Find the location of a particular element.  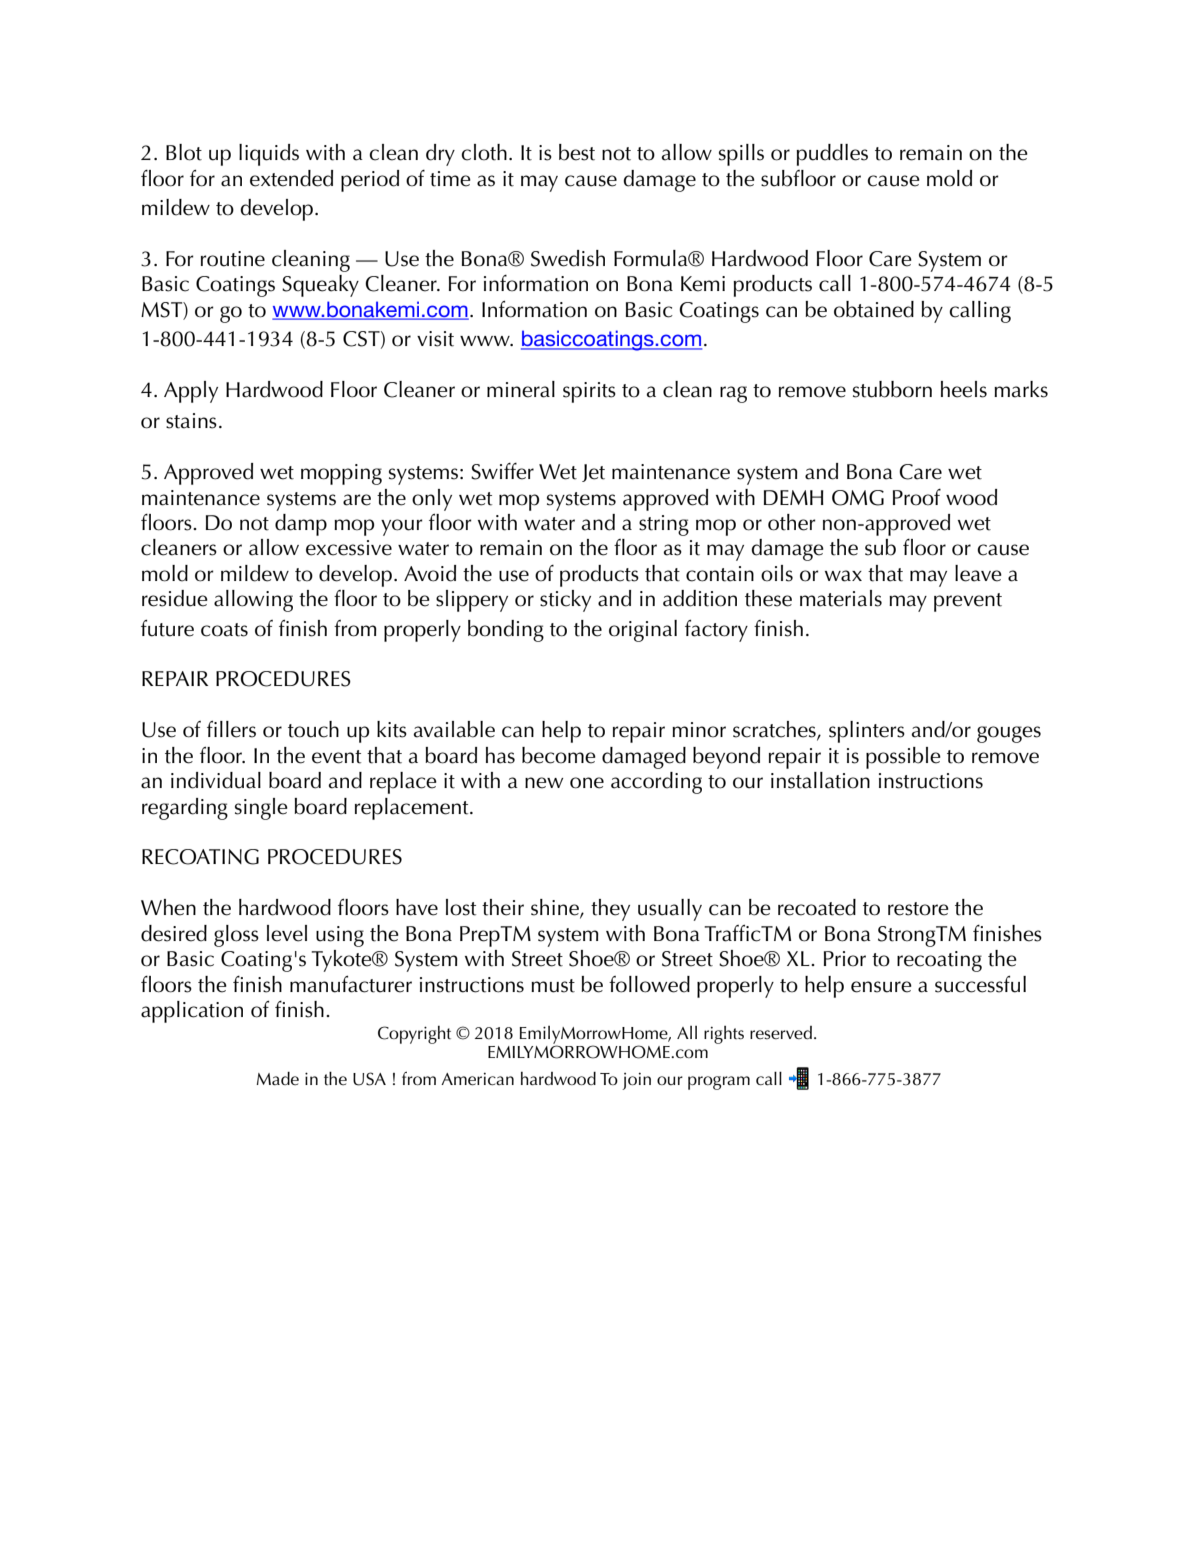

mopping is located at coordinates (341, 474).
